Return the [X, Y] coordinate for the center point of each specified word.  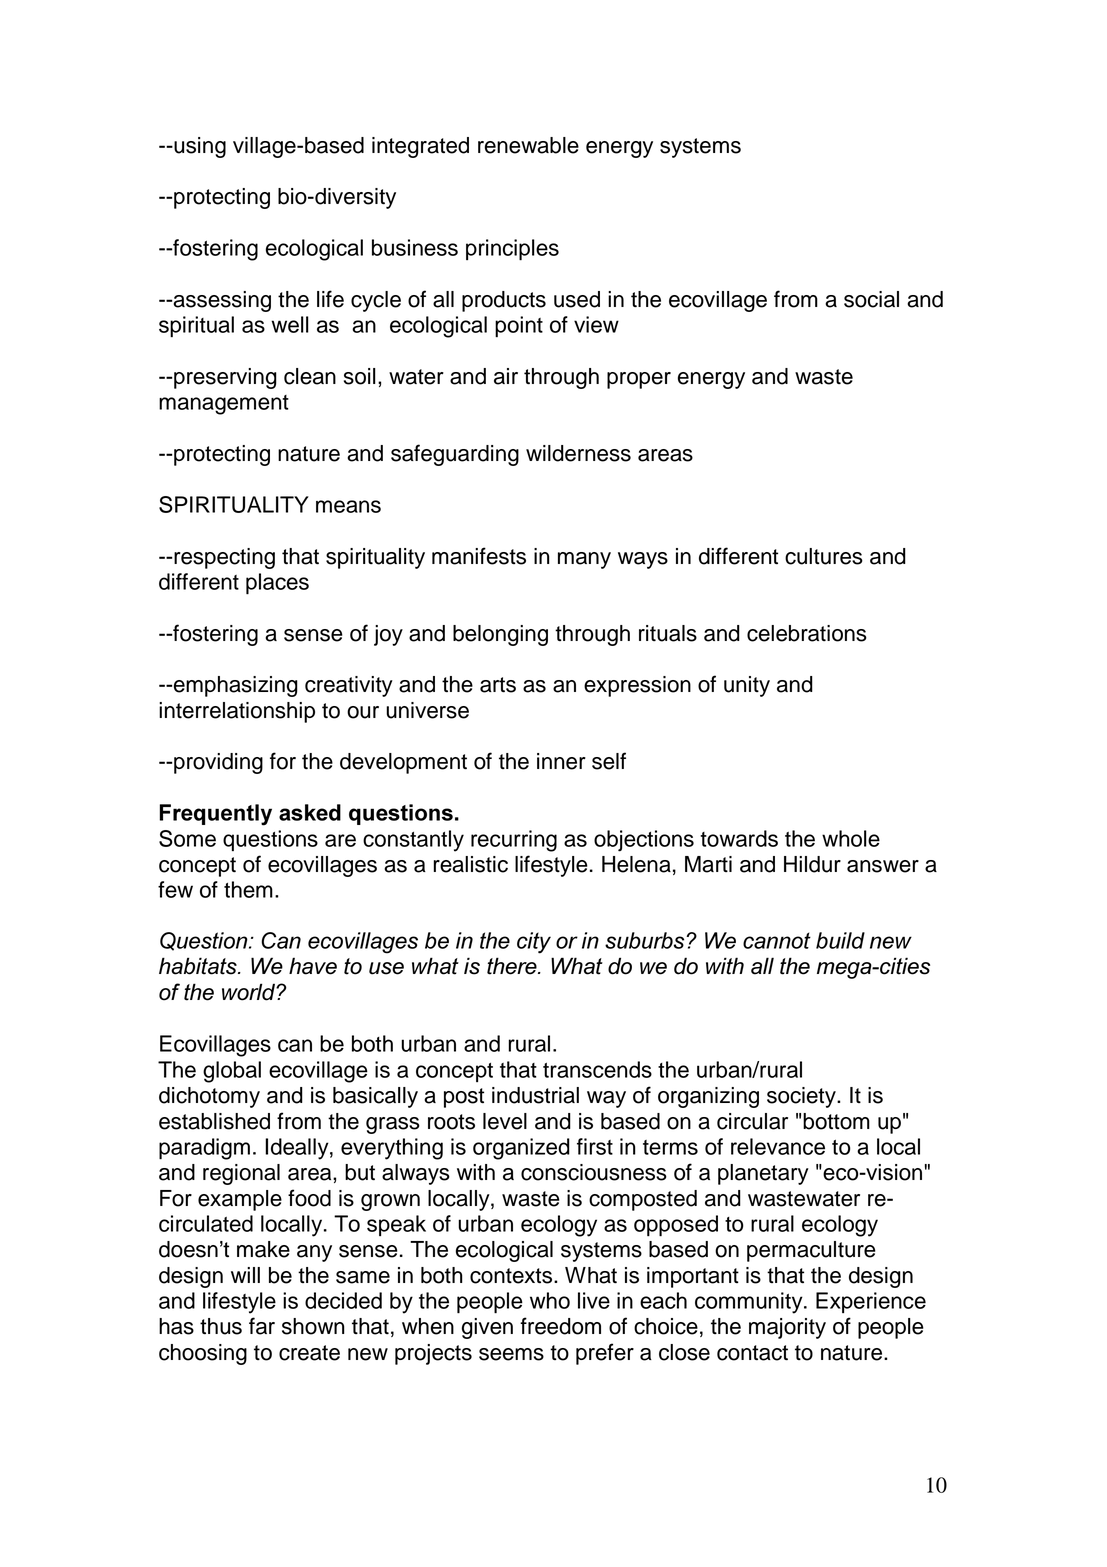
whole [851, 838]
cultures [824, 556]
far [262, 1326]
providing [217, 763]
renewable [528, 145]
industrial [535, 1095]
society [802, 1097]
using [199, 147]
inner [561, 761]
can [295, 1045]
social [871, 299]
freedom [560, 1326]
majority [787, 1328]
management [224, 405]
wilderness [578, 453]
